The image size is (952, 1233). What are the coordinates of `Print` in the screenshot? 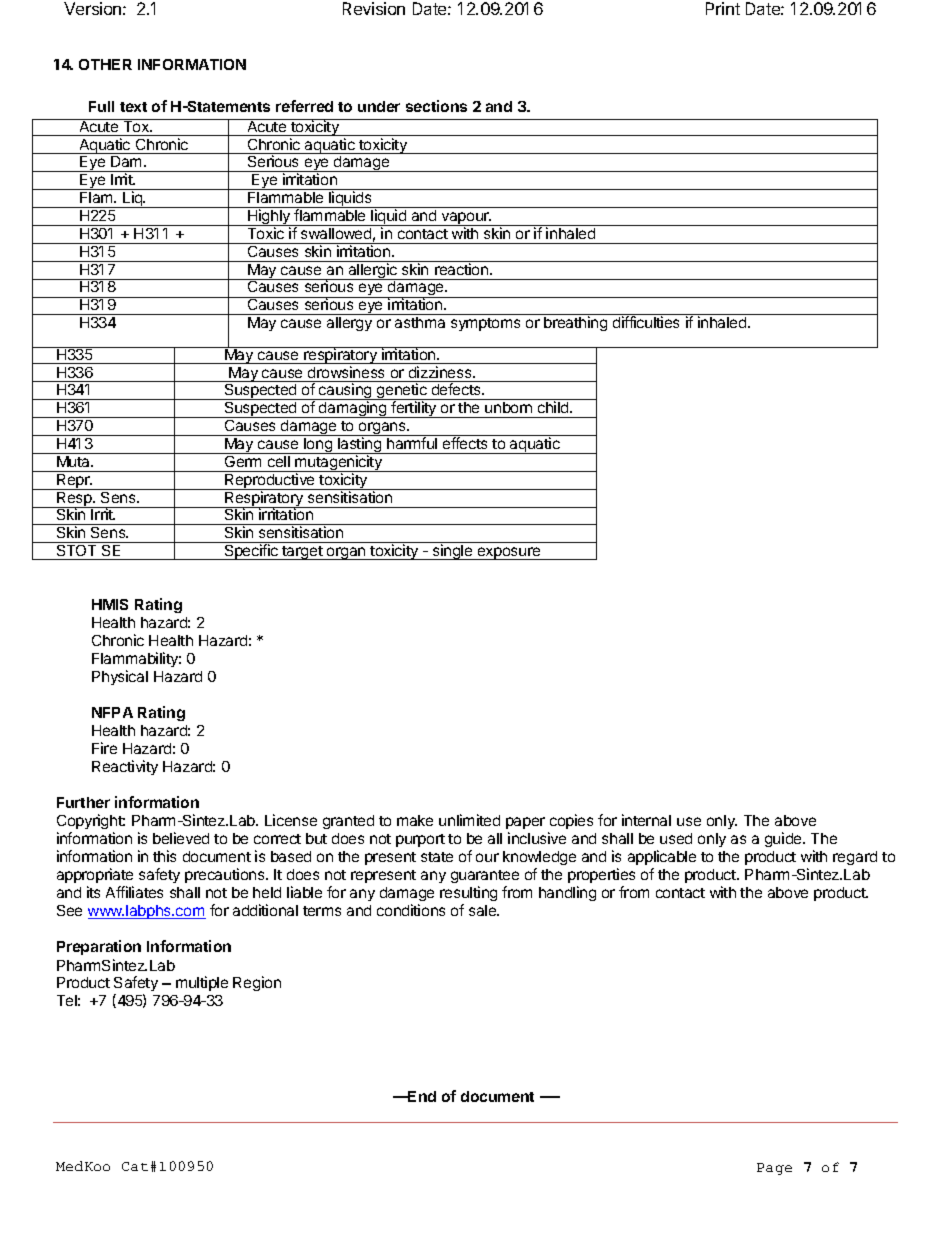 It's located at (723, 8).
